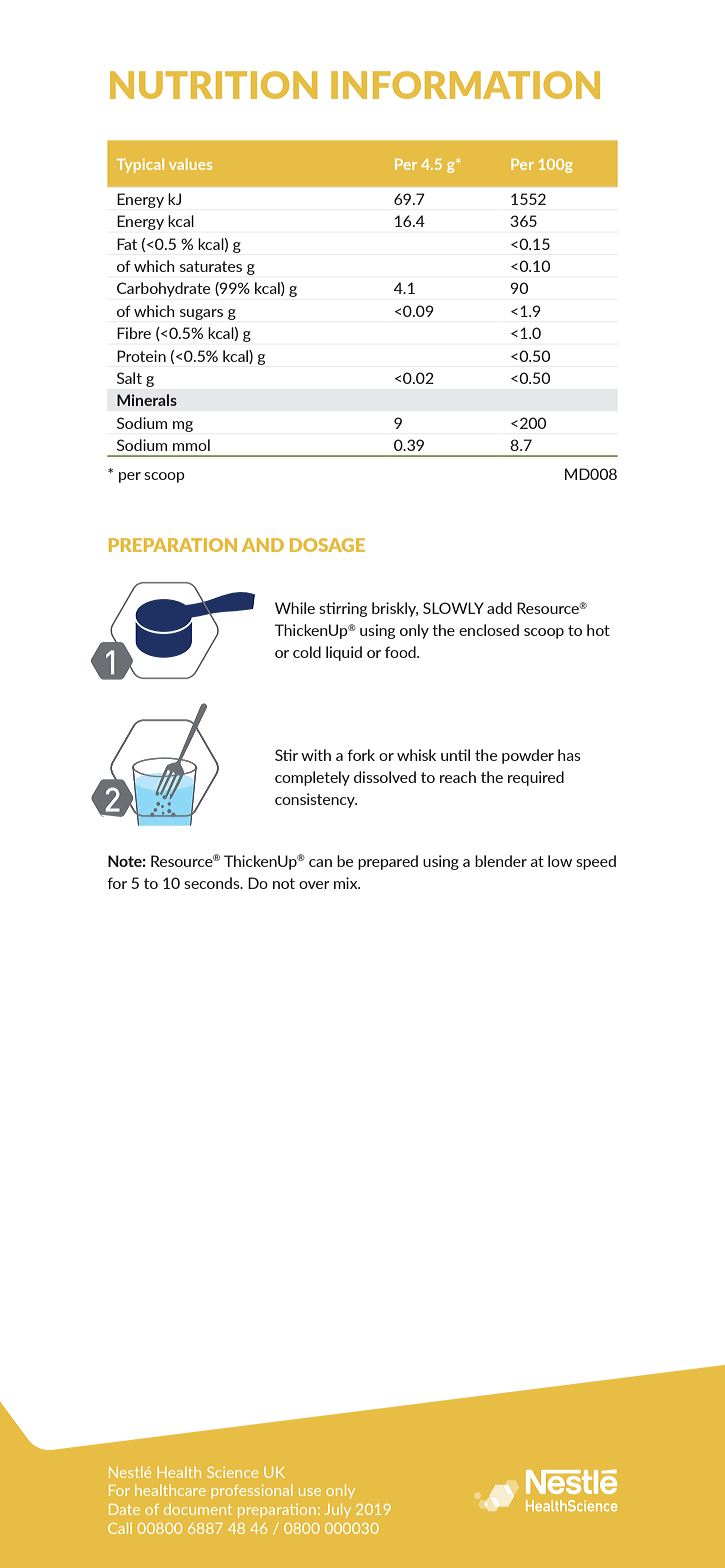  What do you see at coordinates (327, 545) in the image?
I see `DOSAGE` at bounding box center [327, 545].
